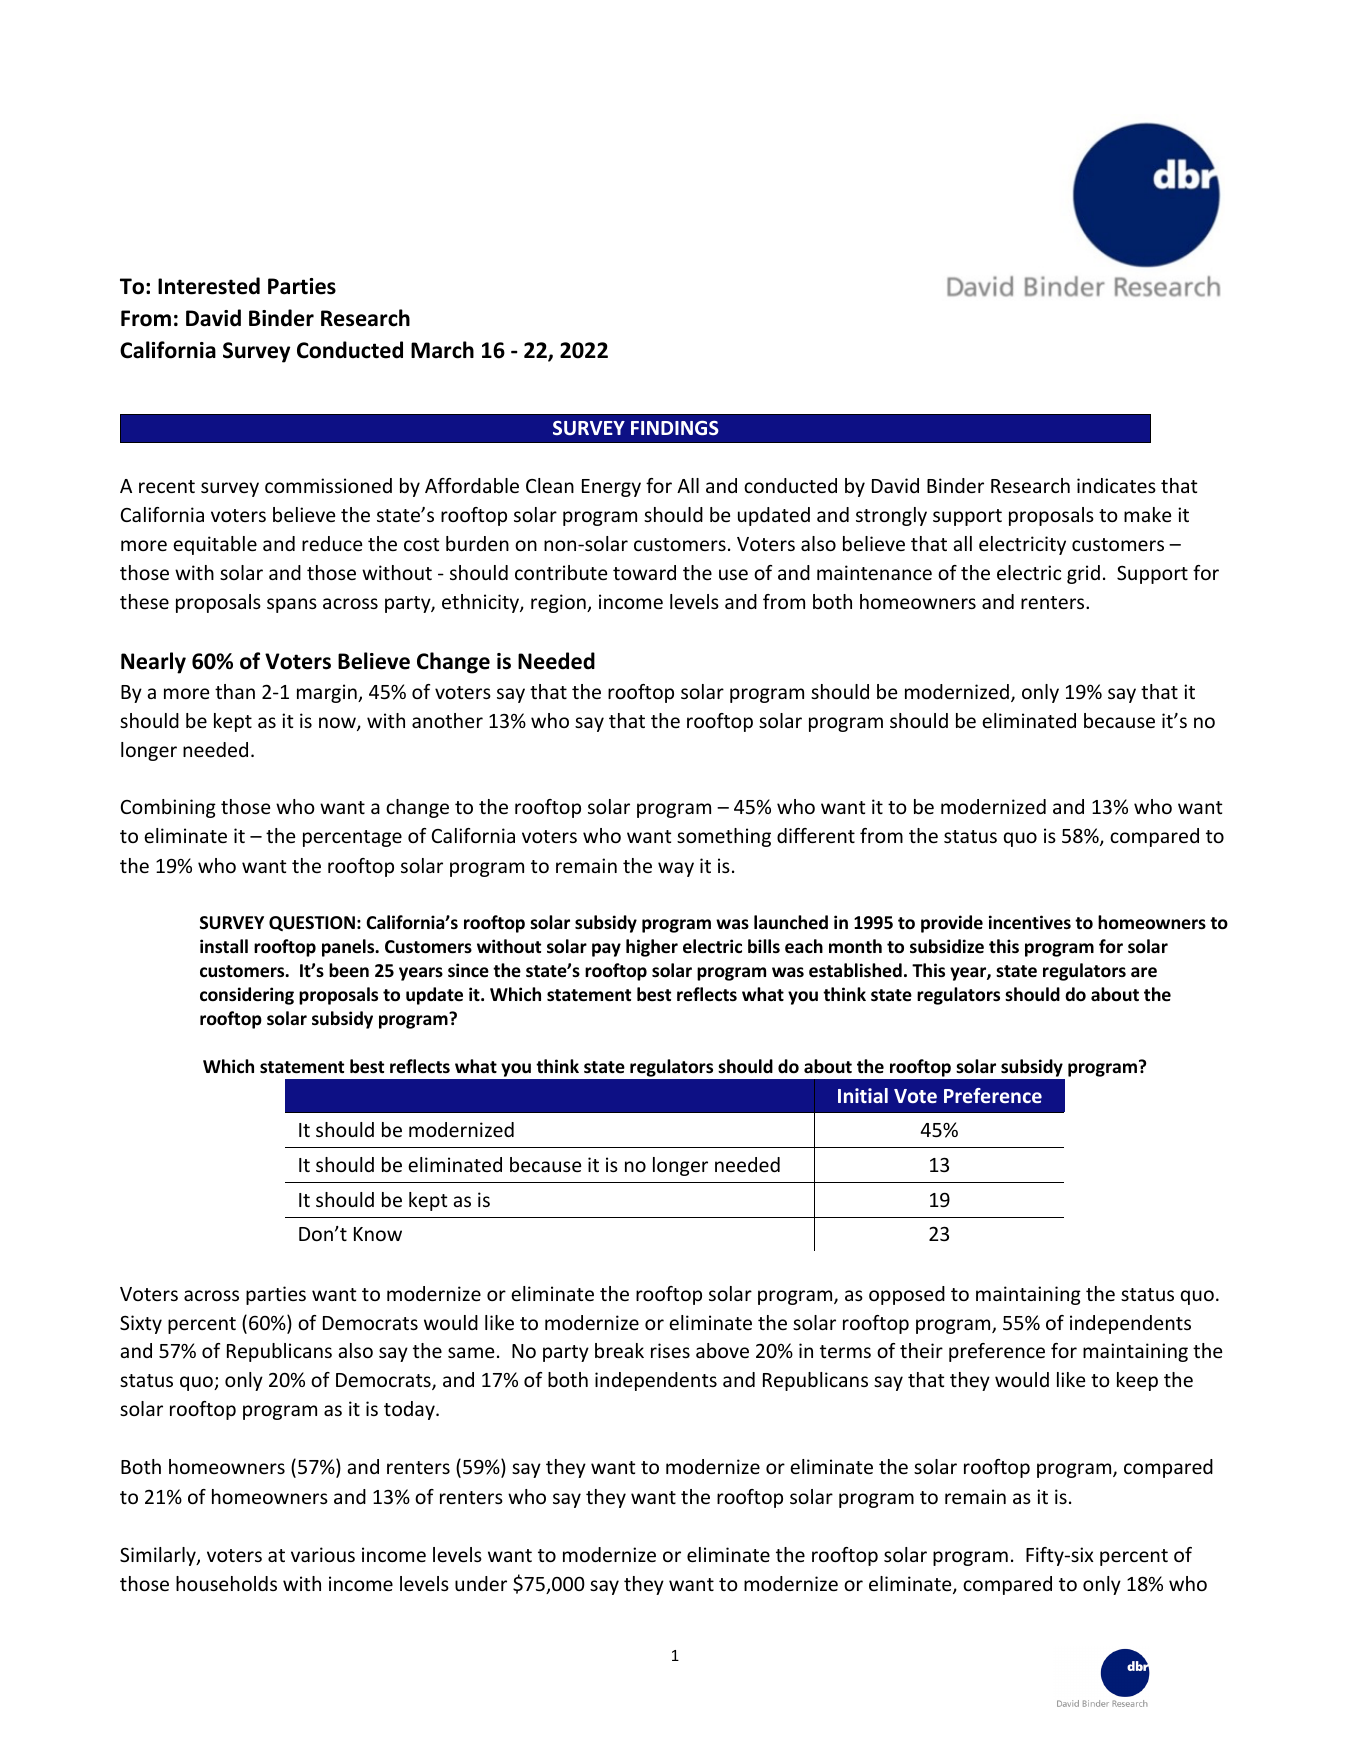 This screenshot has height=1744, width=1348. What do you see at coordinates (1116, 485) in the screenshot?
I see `indicates` at bounding box center [1116, 485].
